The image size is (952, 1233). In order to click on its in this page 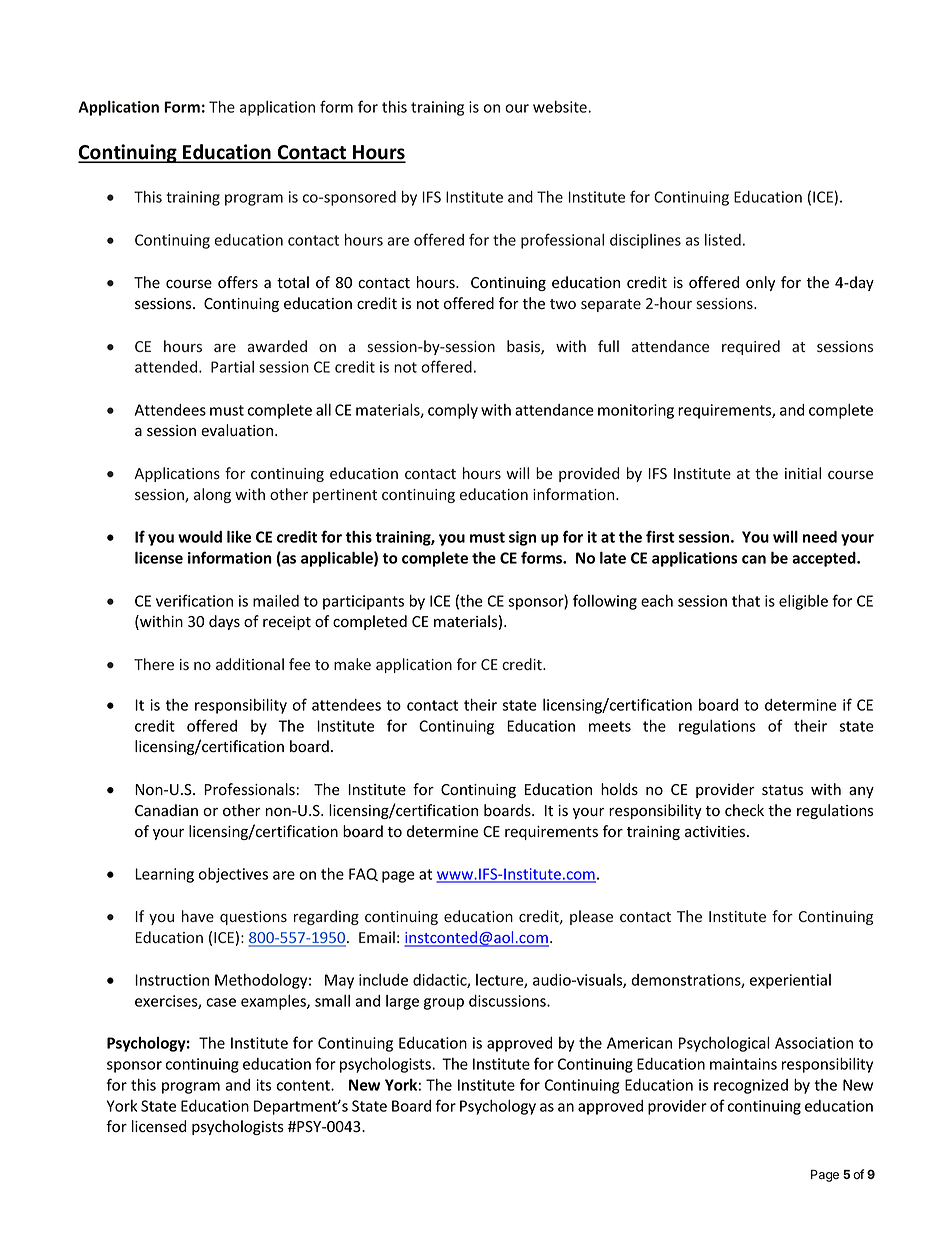, I will do `click(263, 1085)`.
